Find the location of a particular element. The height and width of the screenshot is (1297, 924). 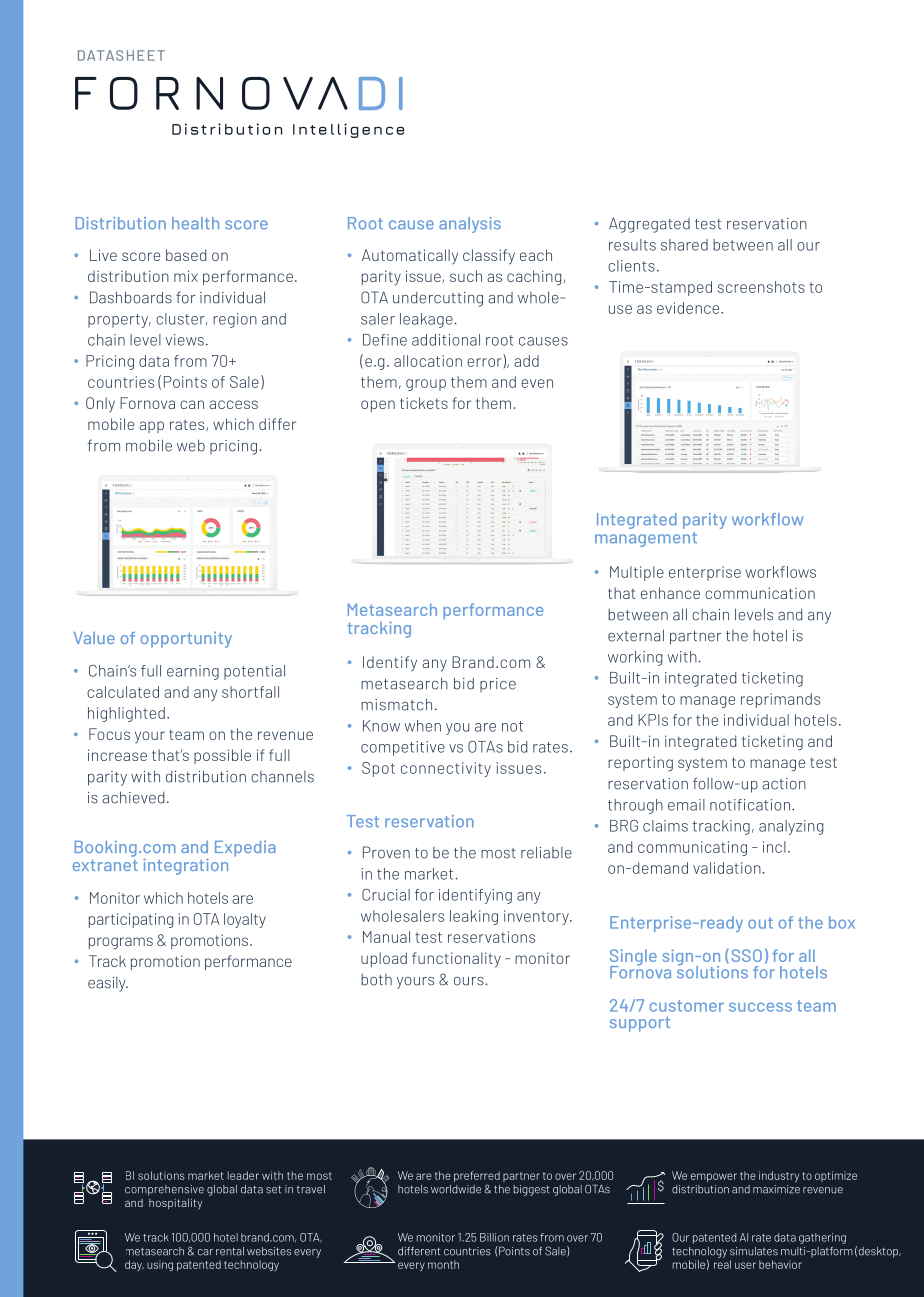

health is located at coordinates (195, 223).
